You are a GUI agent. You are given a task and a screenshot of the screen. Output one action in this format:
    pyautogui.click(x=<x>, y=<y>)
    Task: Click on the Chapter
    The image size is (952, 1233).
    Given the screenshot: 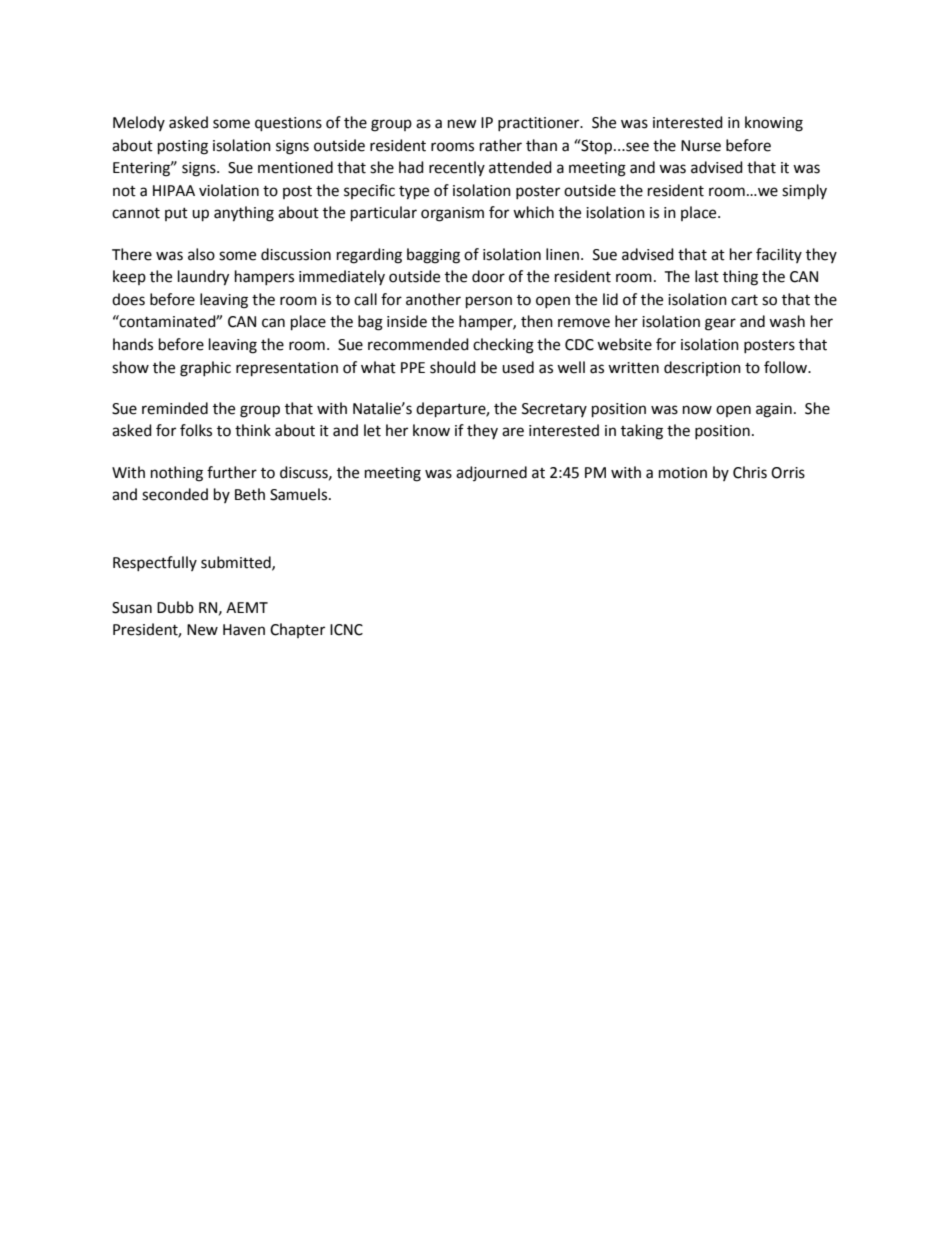 What is the action you would take?
    pyautogui.click(x=297, y=630)
